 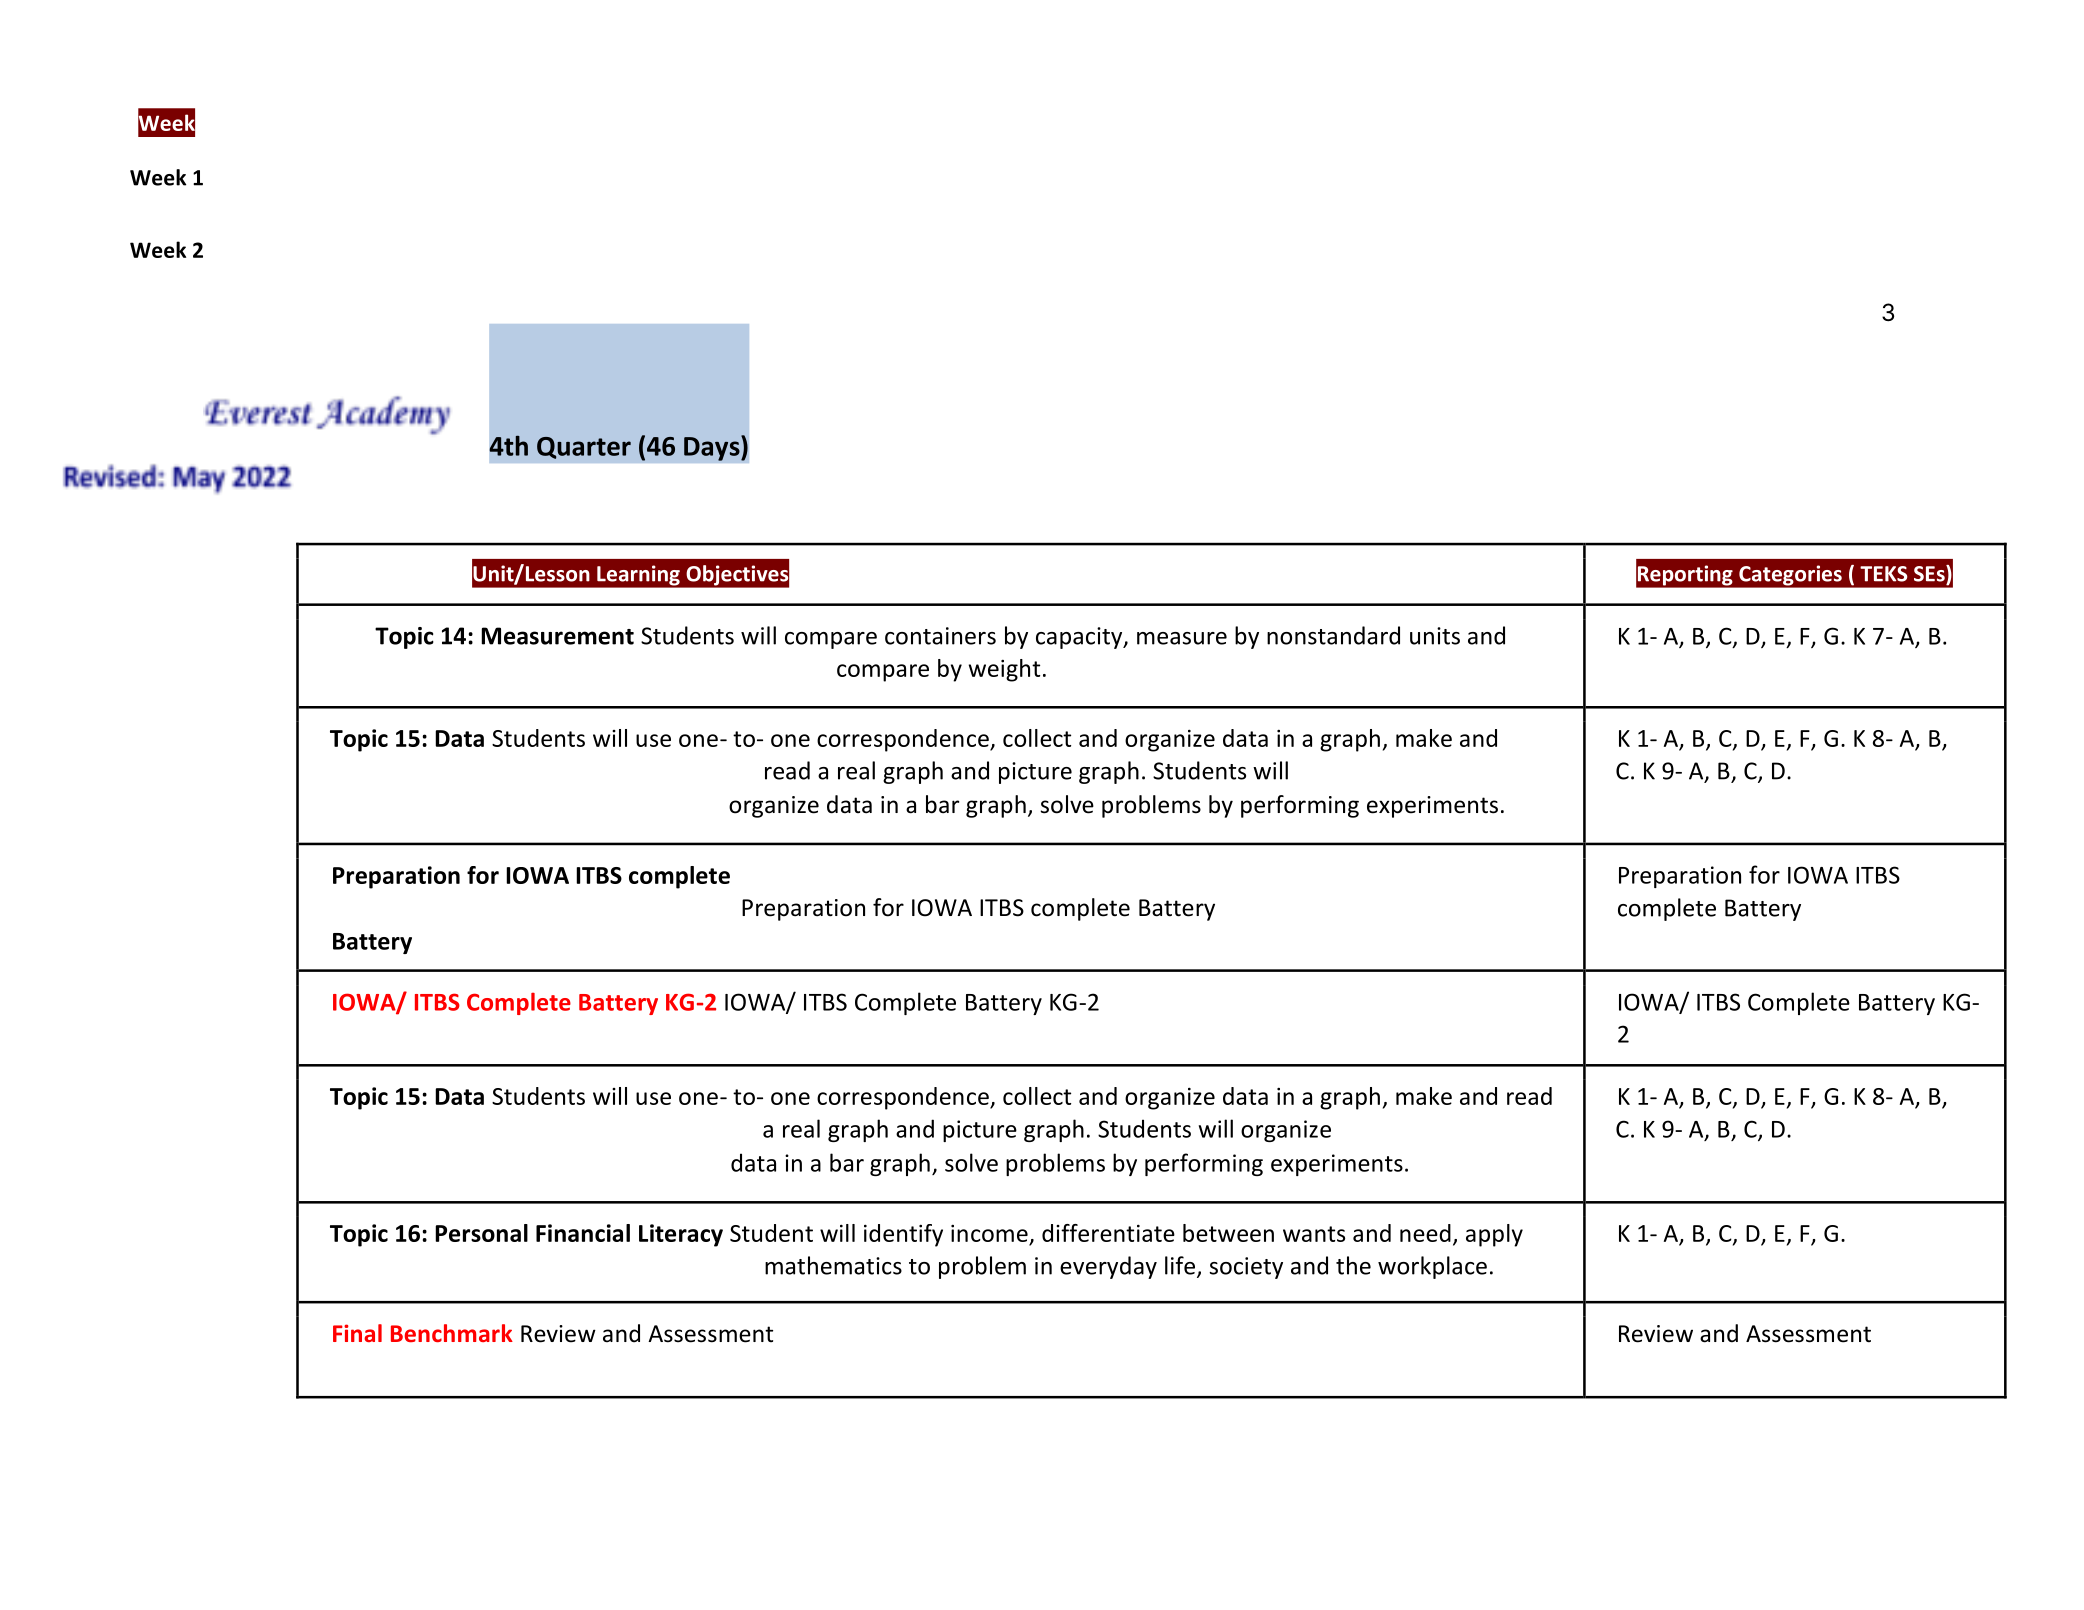 I want to click on Quarter, so click(x=584, y=448).
